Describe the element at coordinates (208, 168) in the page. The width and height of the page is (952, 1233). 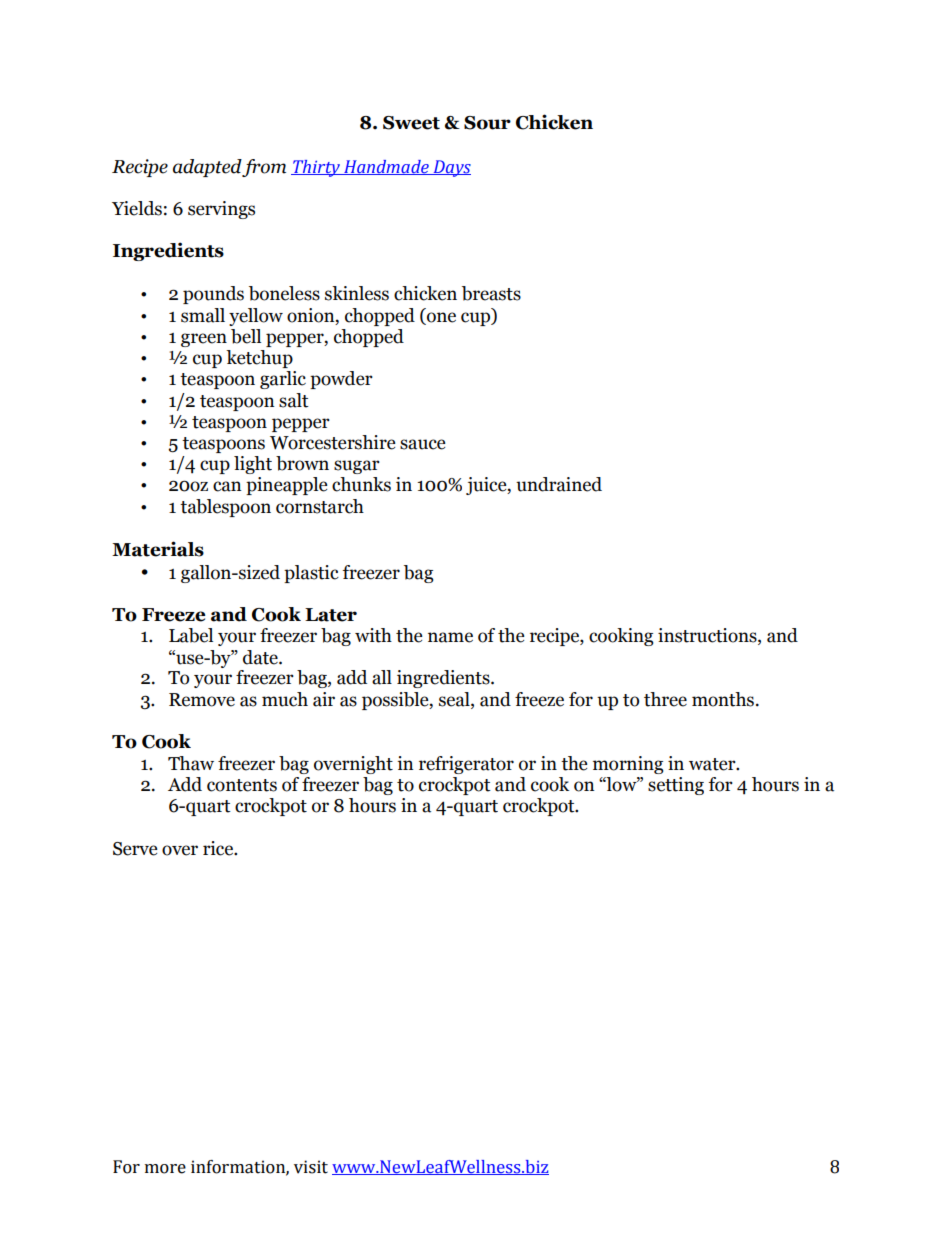
I see `adapted` at that location.
